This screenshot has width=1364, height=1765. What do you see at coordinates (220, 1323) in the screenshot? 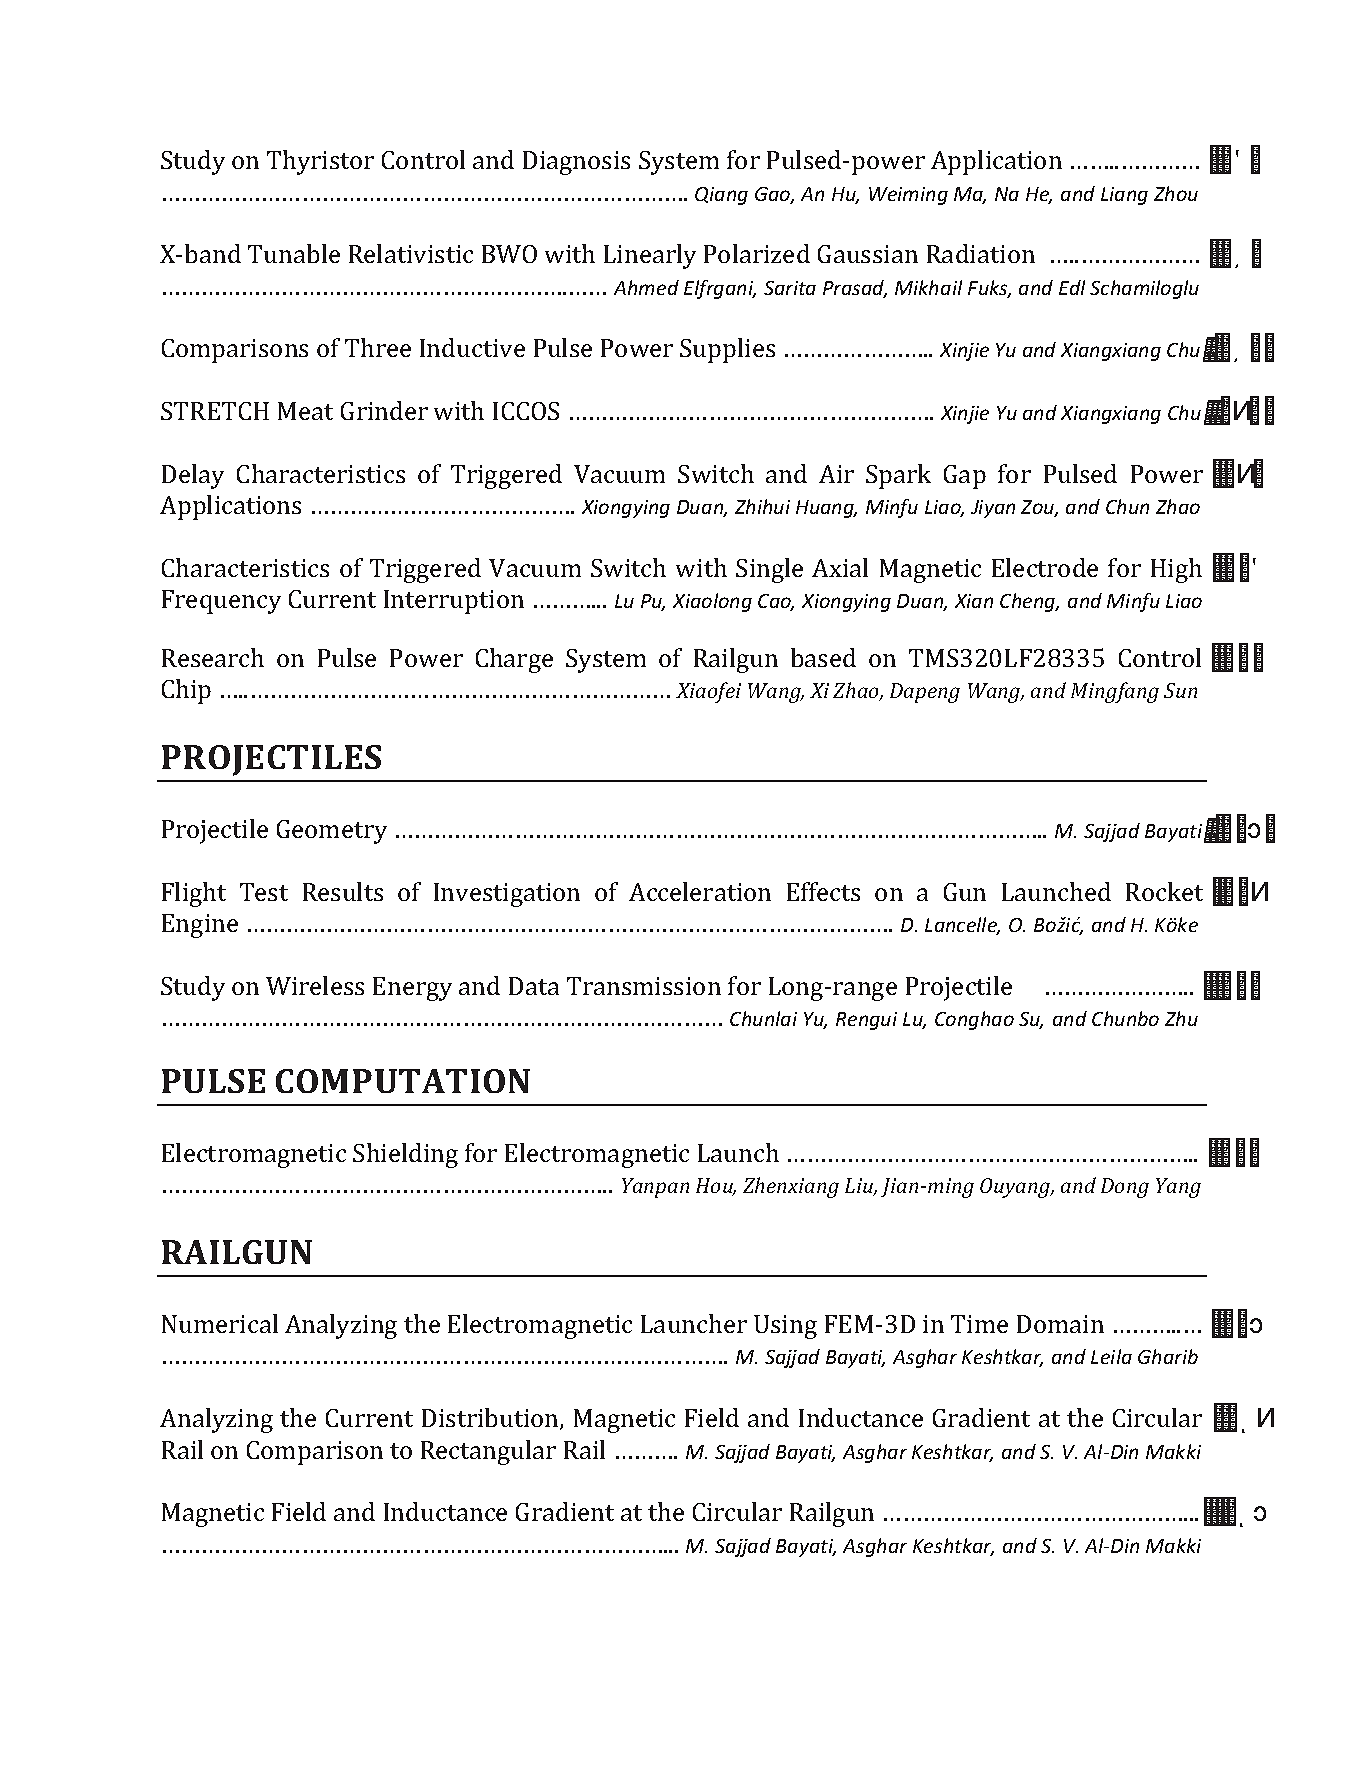
I see `Numerical` at bounding box center [220, 1323].
